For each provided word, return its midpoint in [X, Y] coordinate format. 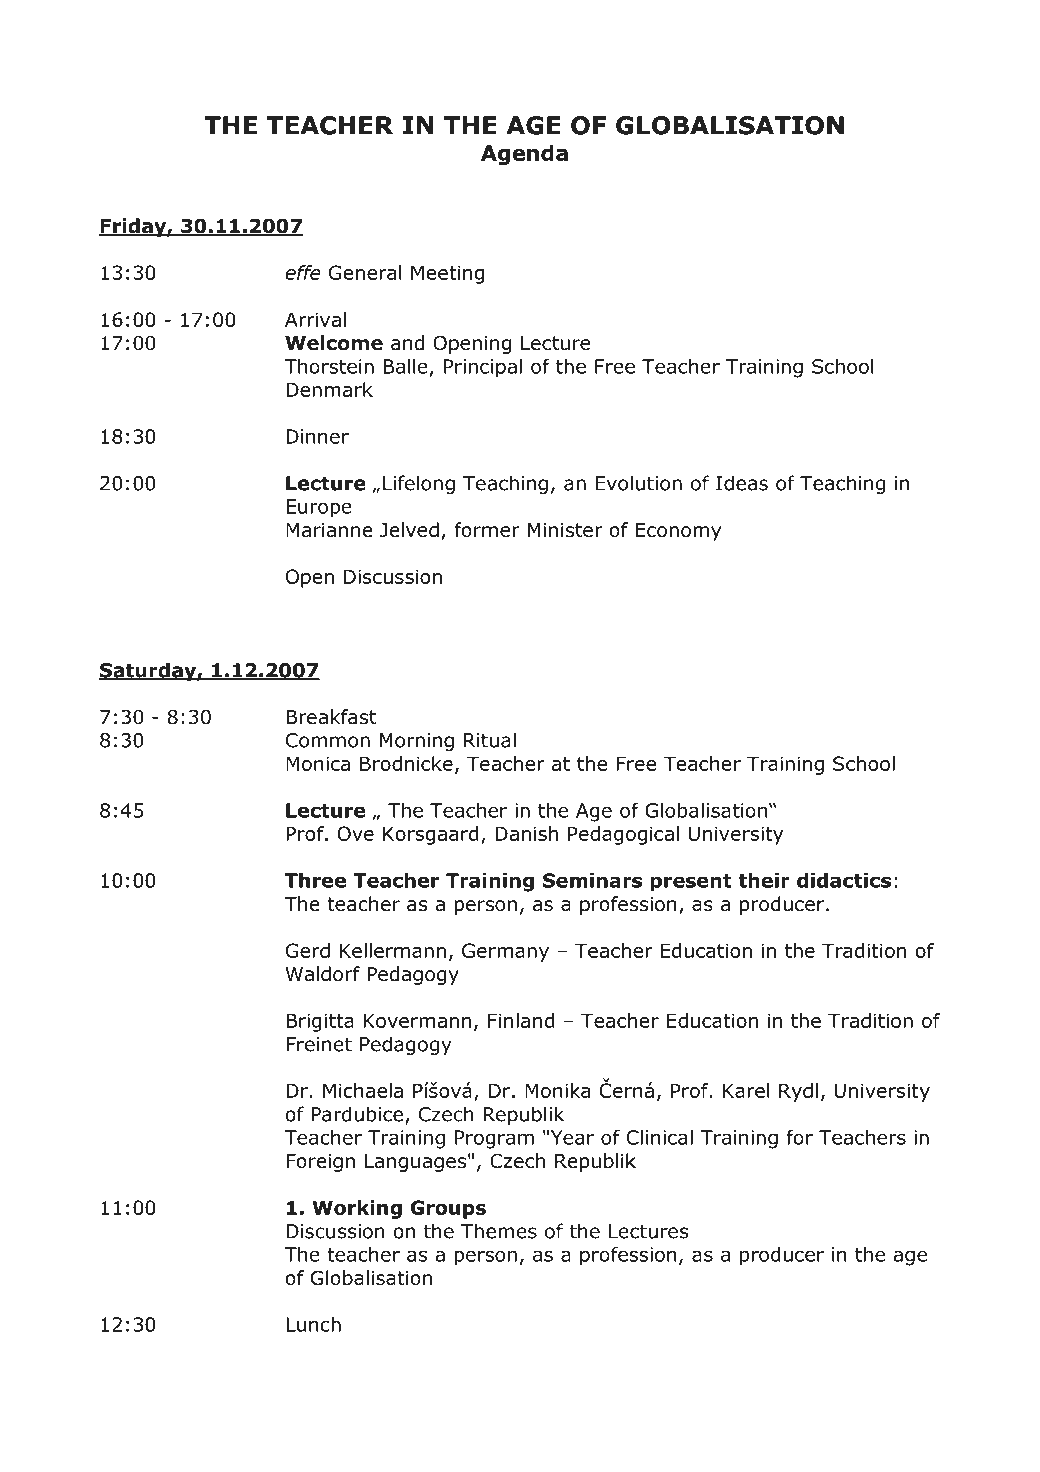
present [691, 883]
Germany [505, 952]
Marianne [329, 530]
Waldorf [322, 974]
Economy [678, 532]
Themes [499, 1231]
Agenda [524, 155]
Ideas [742, 483]
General [365, 272]
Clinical [660, 1137]
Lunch [313, 1324]
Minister [565, 530]
